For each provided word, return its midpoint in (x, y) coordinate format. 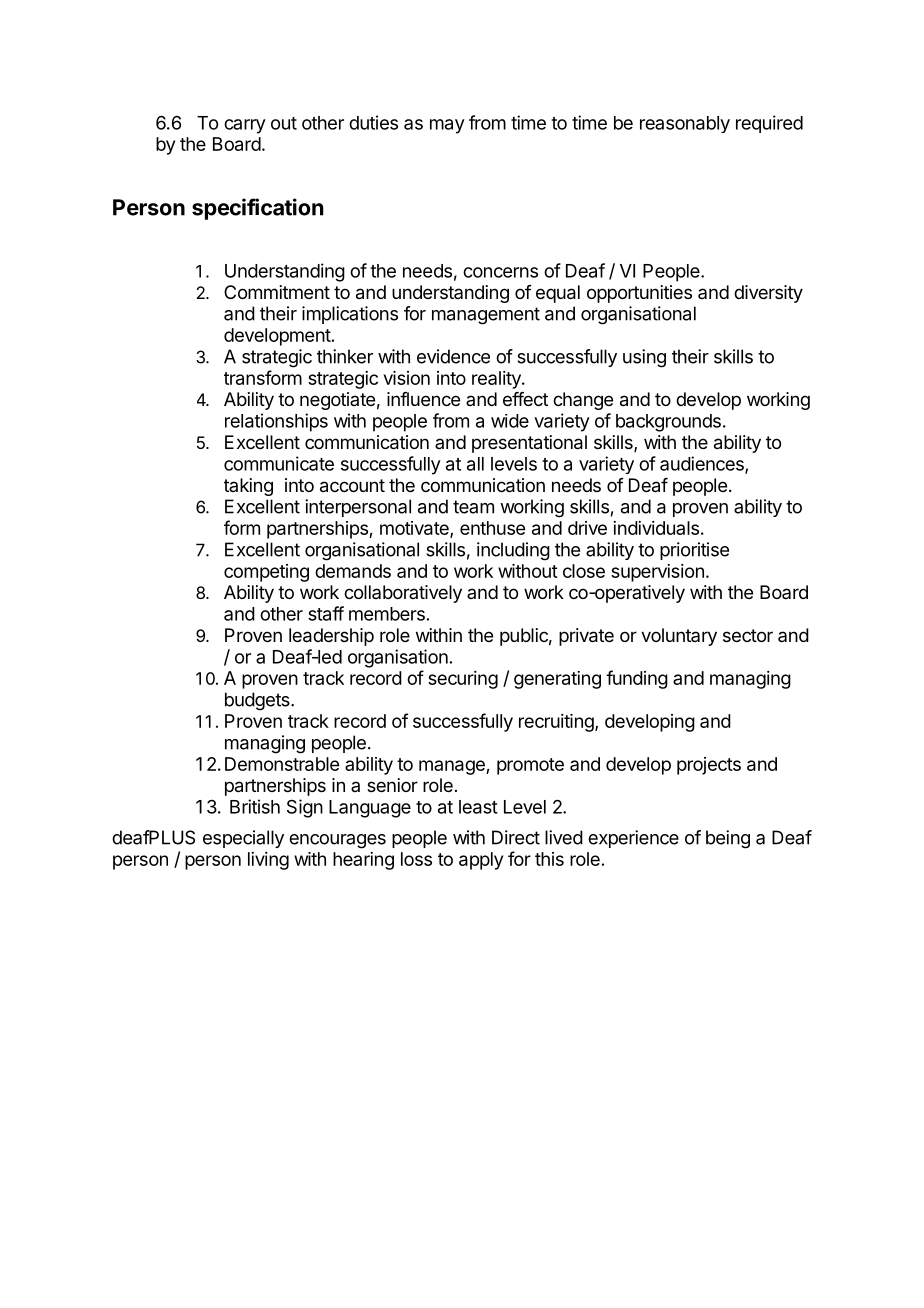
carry (245, 126)
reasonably (685, 124)
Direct (516, 837)
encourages (337, 841)
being (728, 839)
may (447, 126)
